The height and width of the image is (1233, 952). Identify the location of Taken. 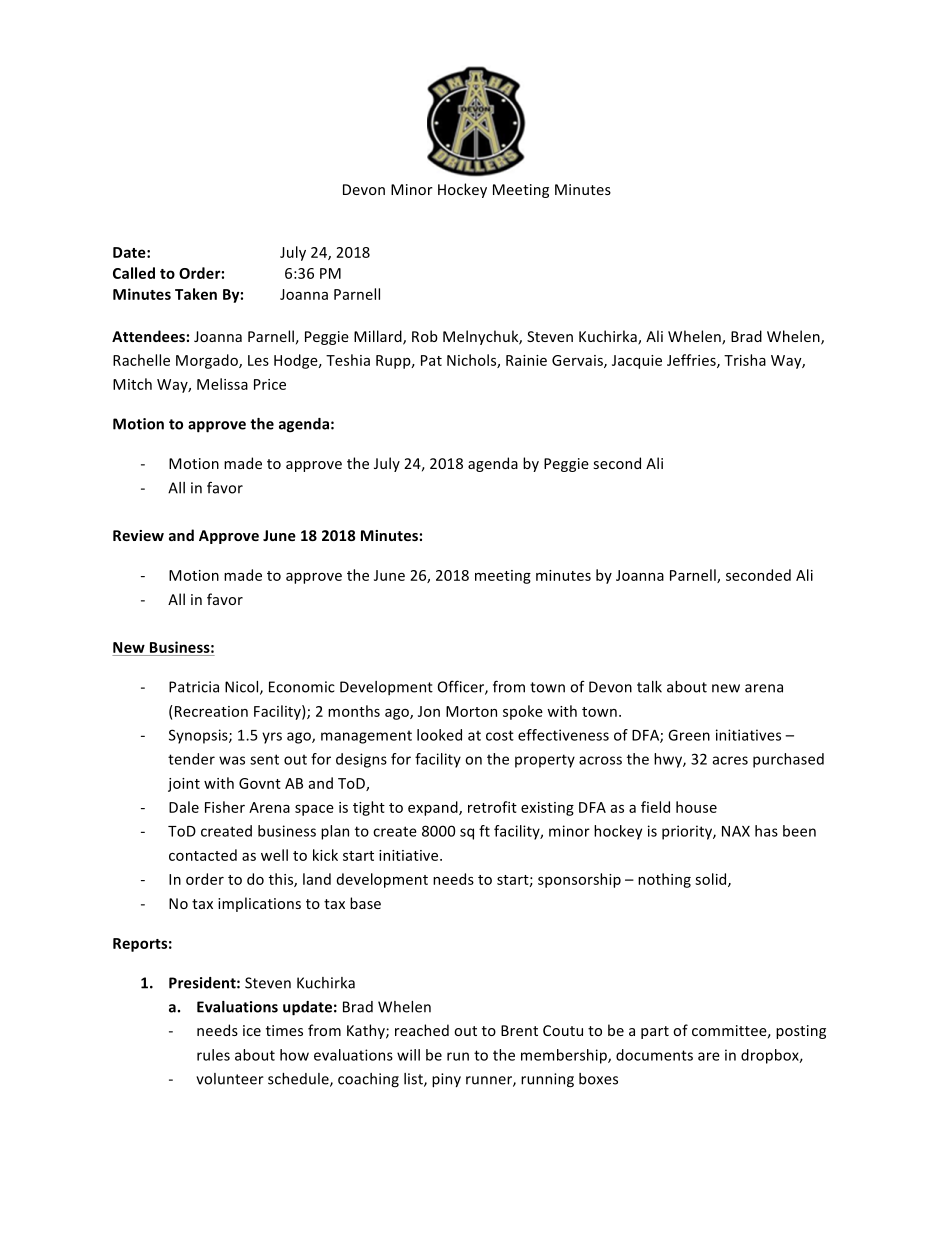
(196, 294).
